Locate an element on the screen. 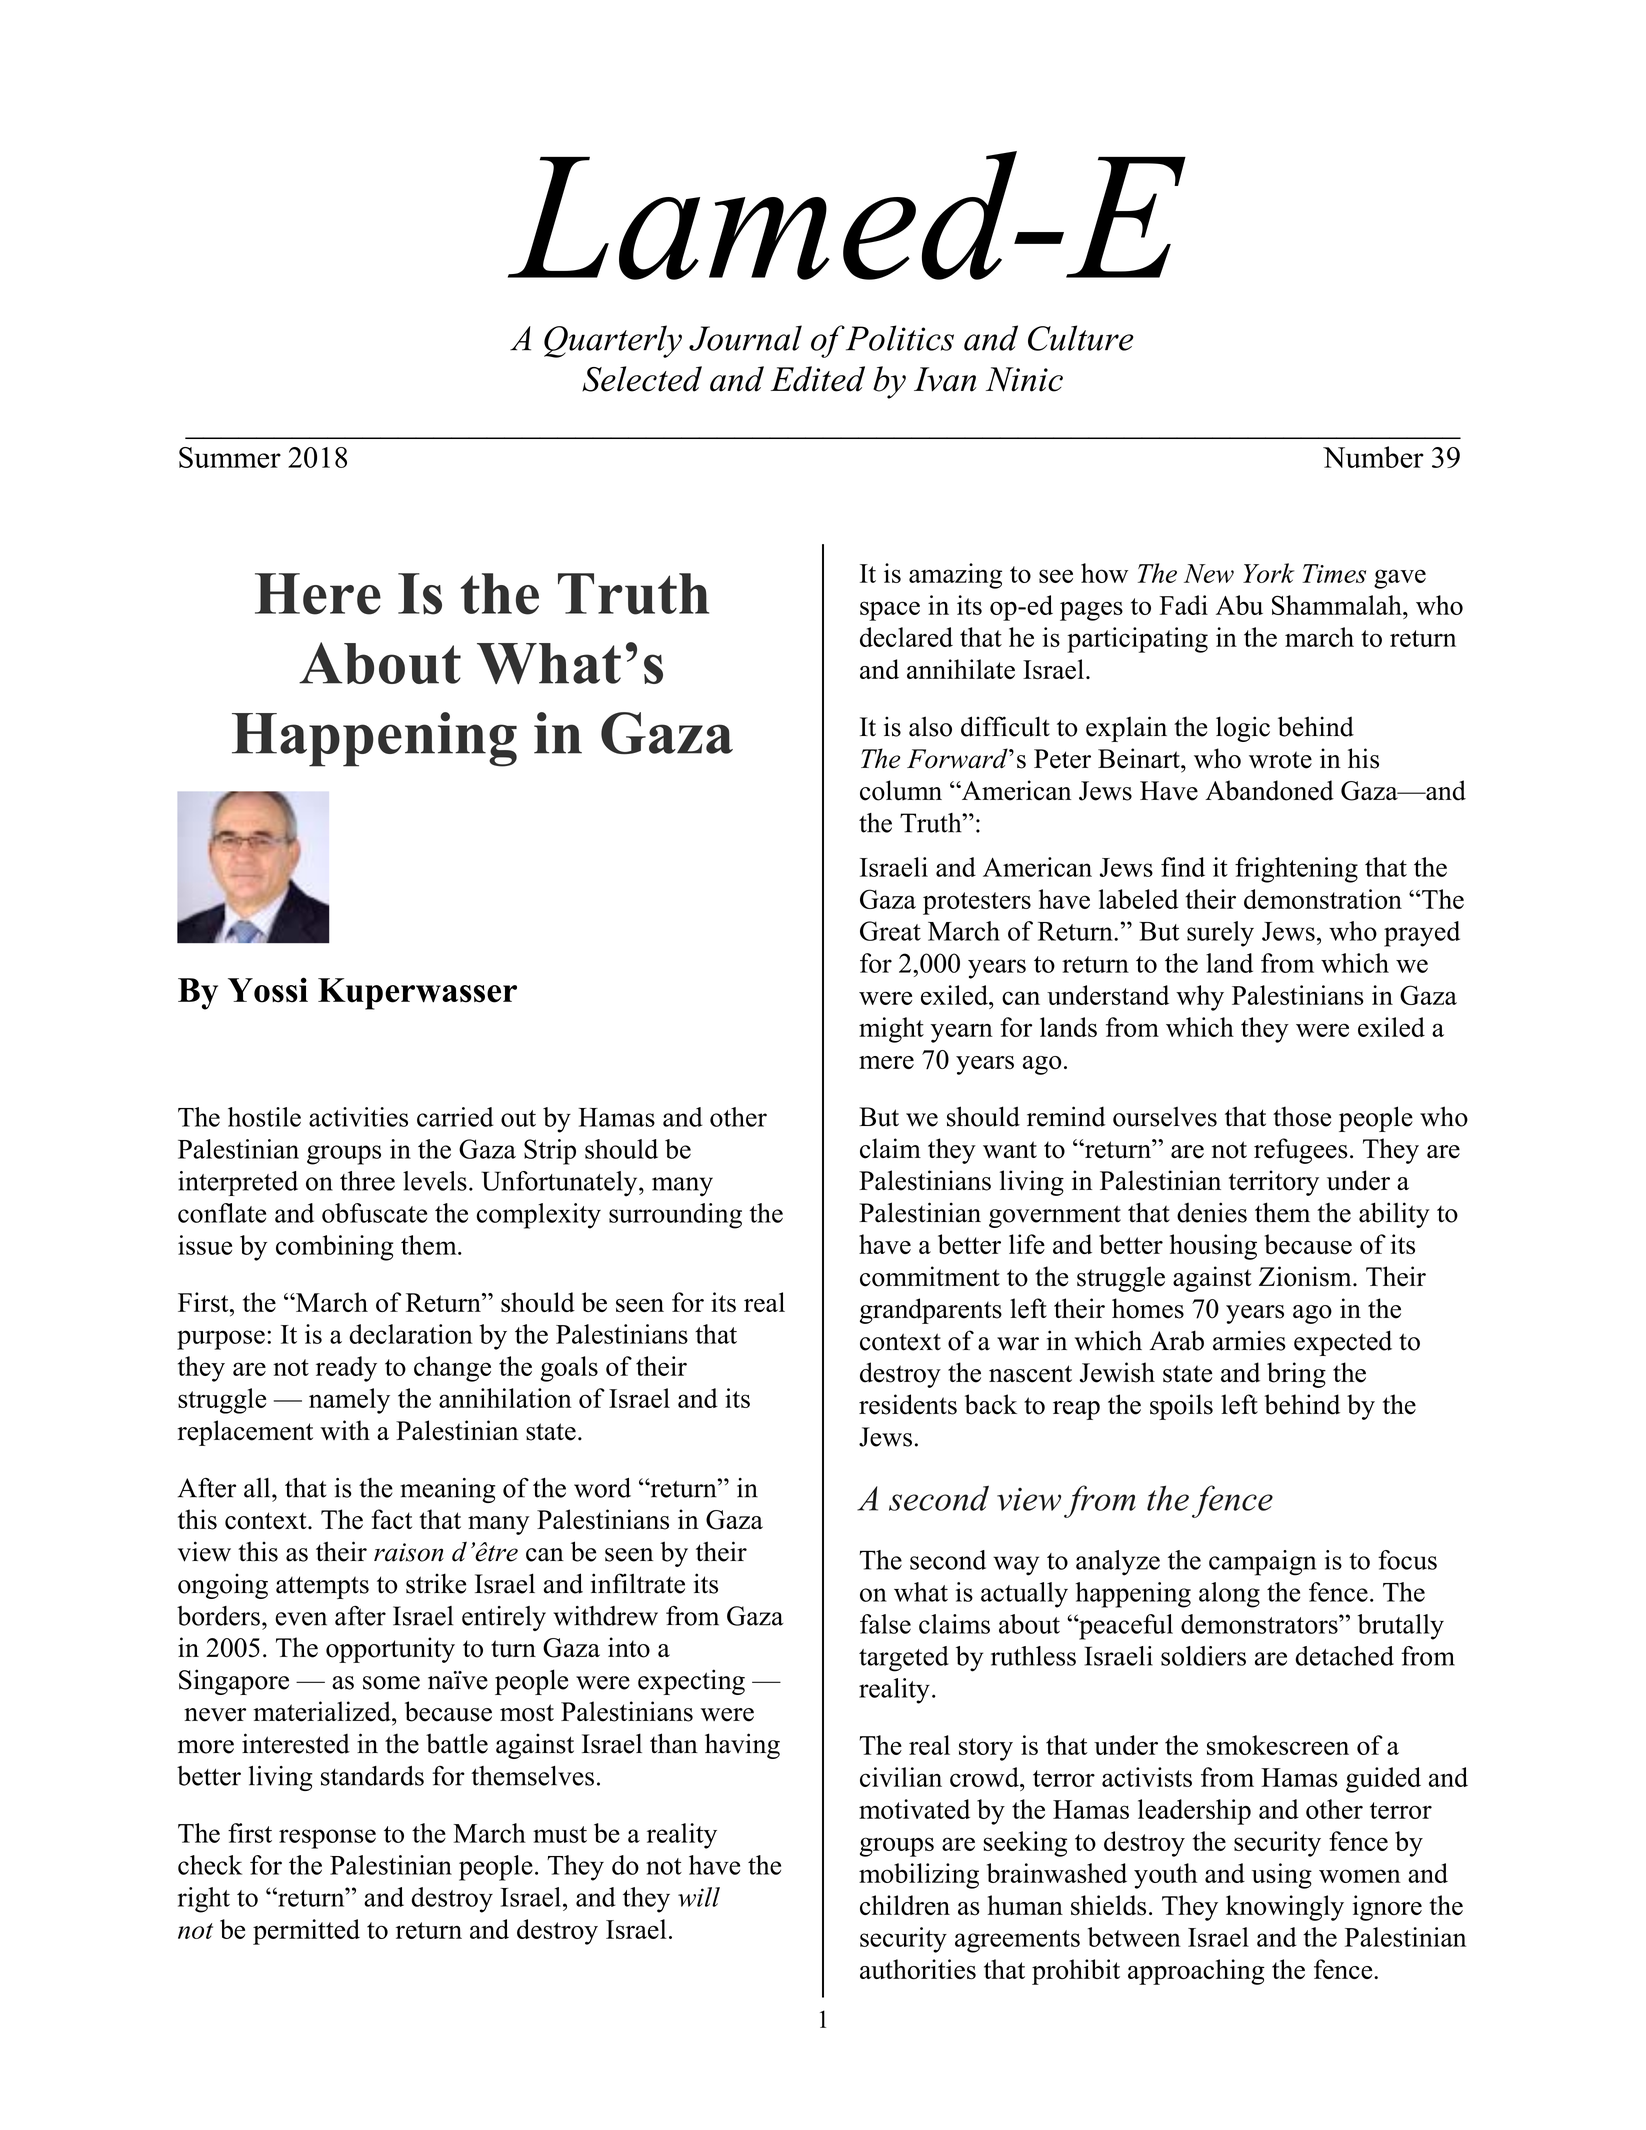 The height and width of the screenshot is (2130, 1646). Edited is located at coordinates (818, 379).
